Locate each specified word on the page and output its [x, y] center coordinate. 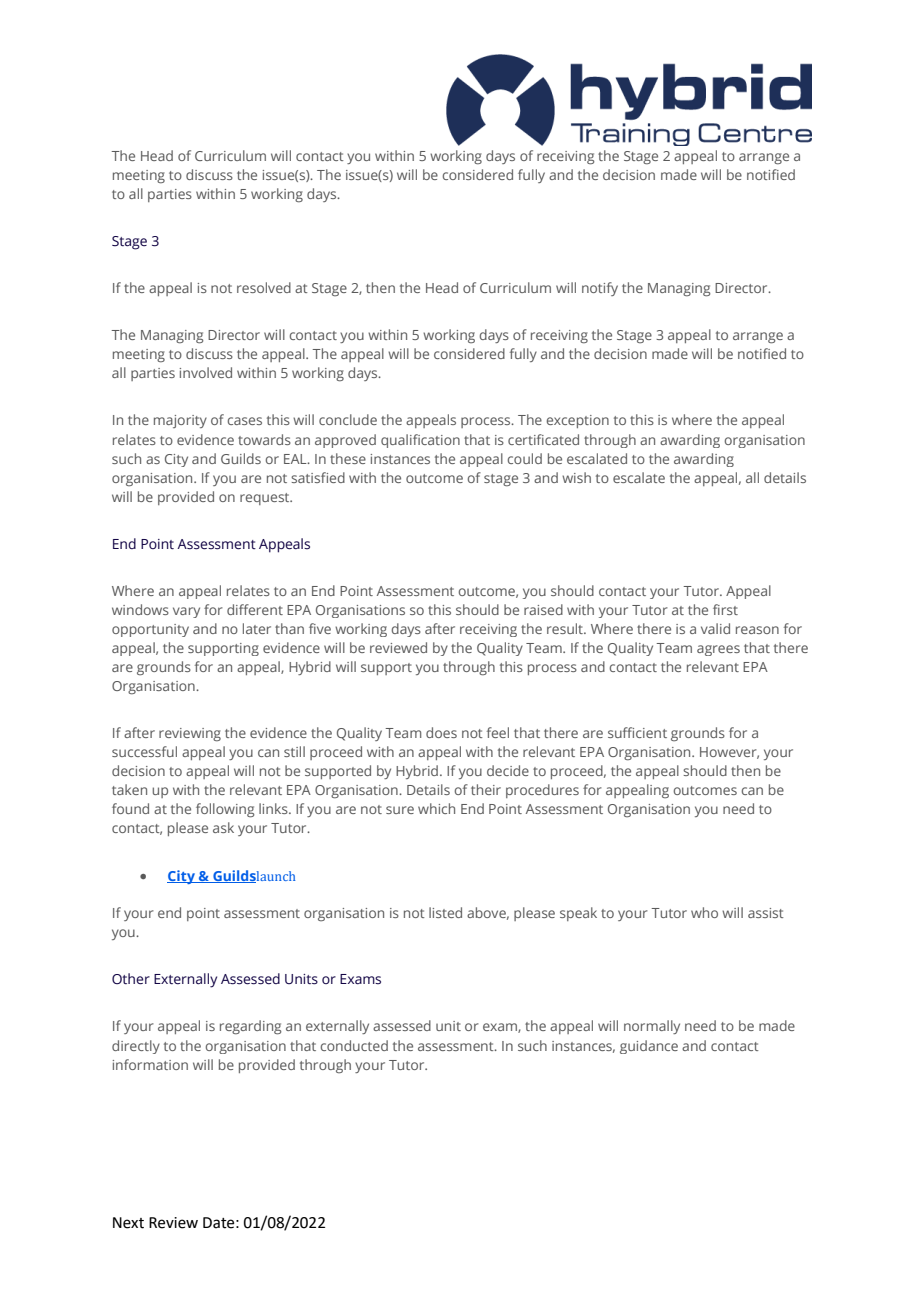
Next [128, 1223]
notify [600, 289]
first [725, 609]
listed [445, 912]
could [525, 458]
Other [131, 979]
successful [144, 751]
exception [578, 421]
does [441, 732]
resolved [264, 287]
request [266, 499]
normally [652, 1027]
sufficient [637, 732]
